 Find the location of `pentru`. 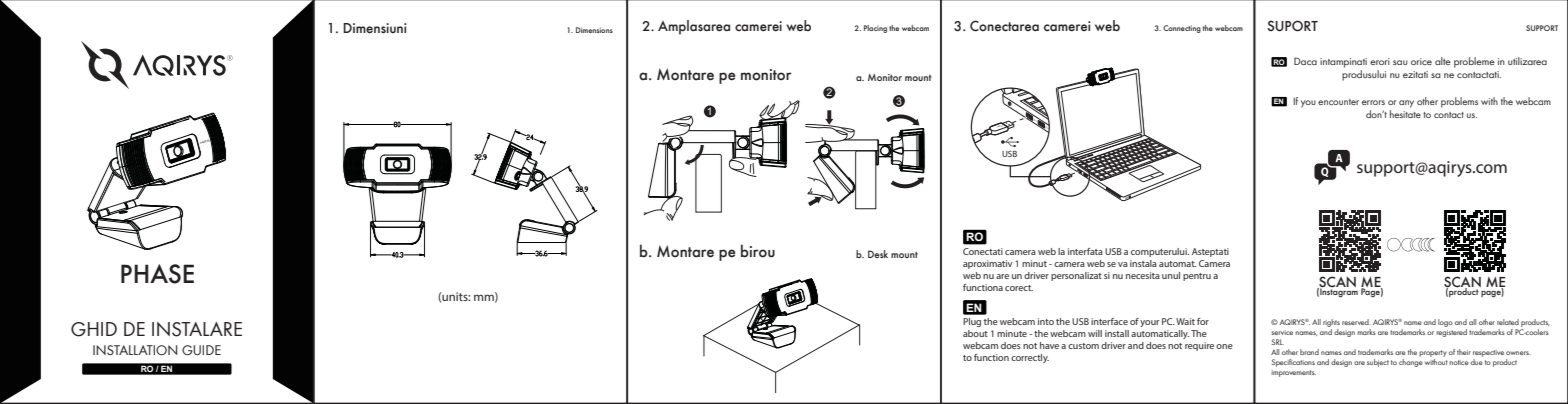

pentru is located at coordinates (1197, 277).
